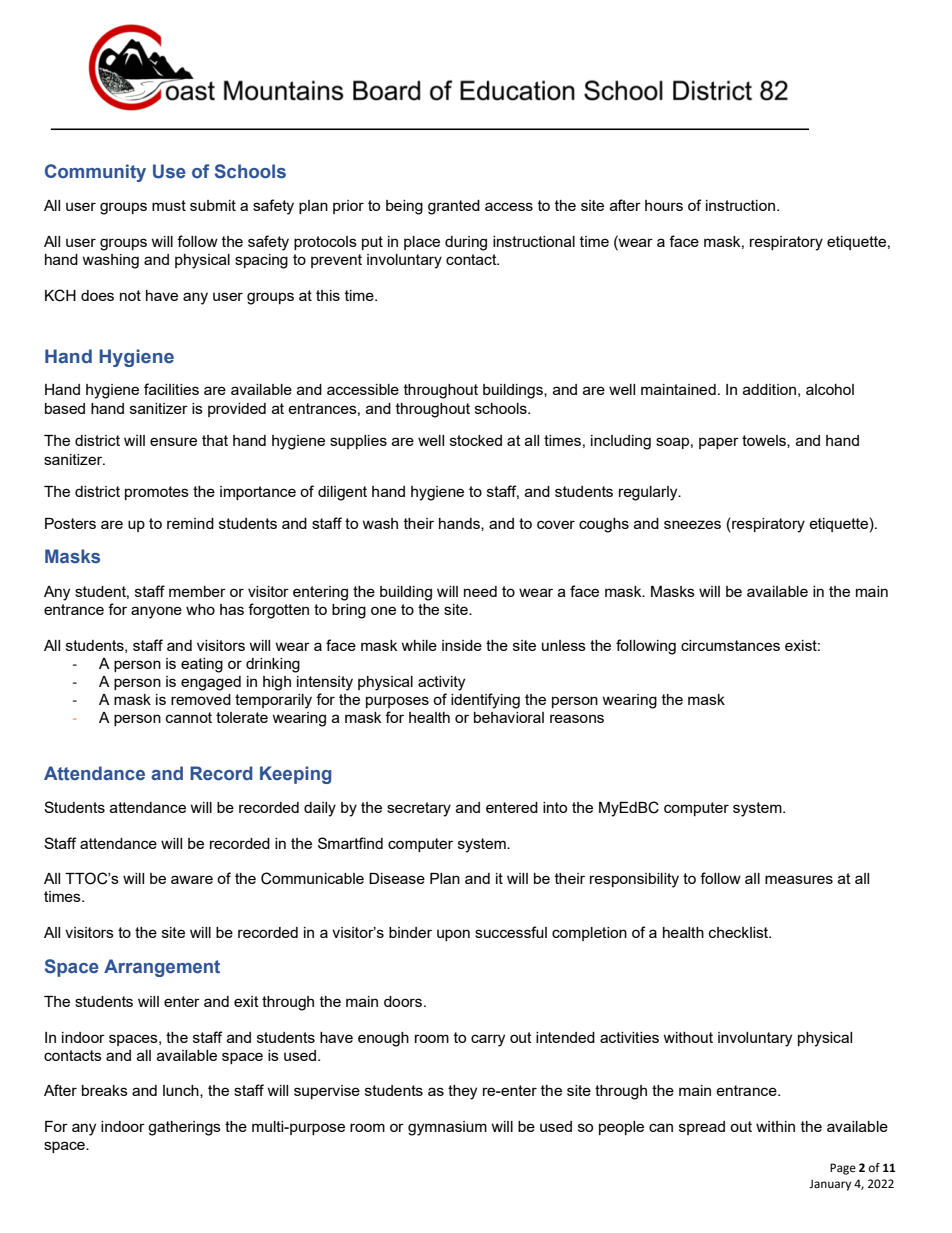 This screenshot has width=952, height=1233. What do you see at coordinates (664, 205) in the screenshot?
I see `hours` at bounding box center [664, 205].
